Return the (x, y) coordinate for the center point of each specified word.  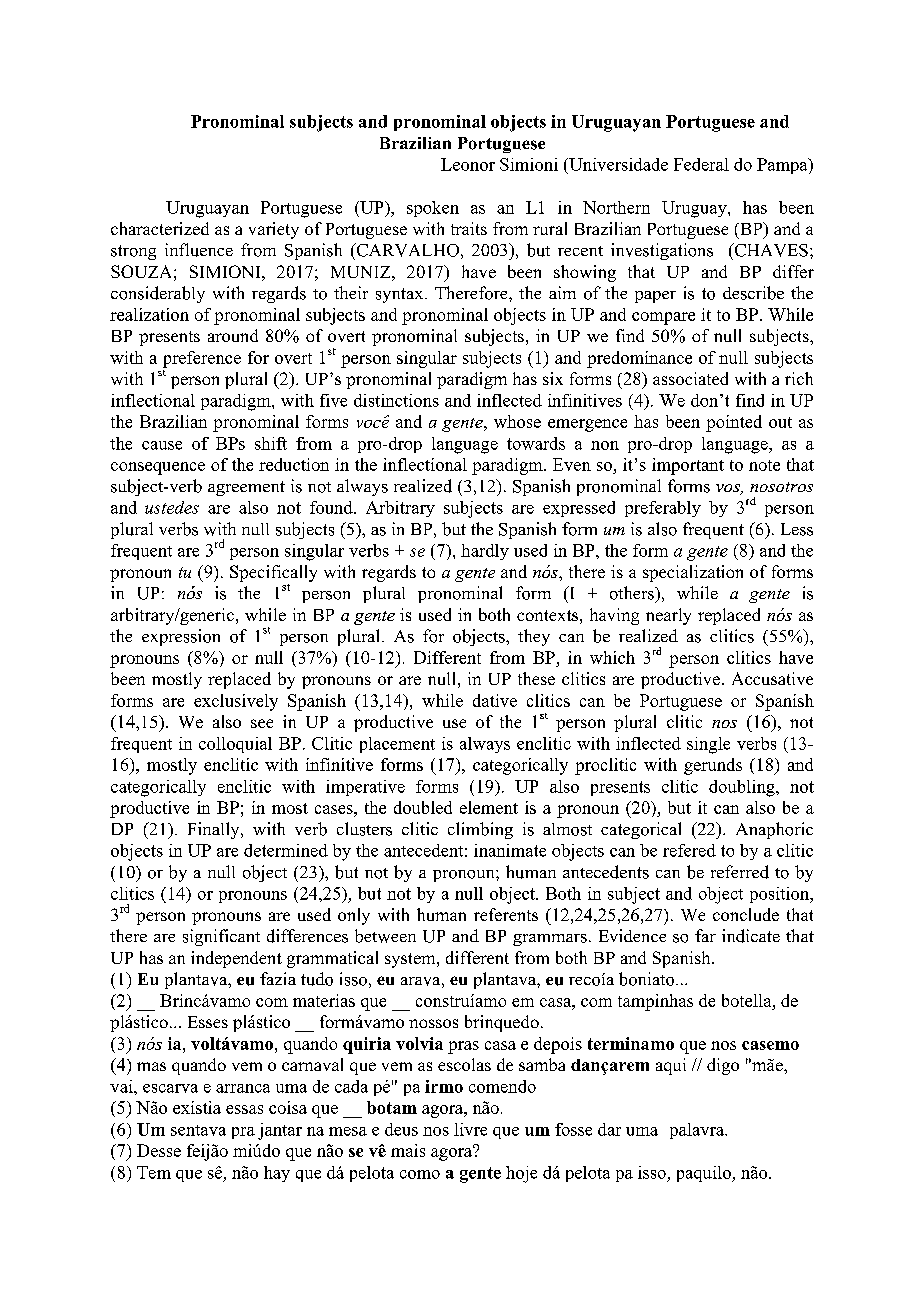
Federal (701, 164)
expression (181, 637)
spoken (433, 209)
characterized (160, 228)
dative (495, 700)
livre (470, 1129)
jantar (280, 1131)
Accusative (772, 678)
